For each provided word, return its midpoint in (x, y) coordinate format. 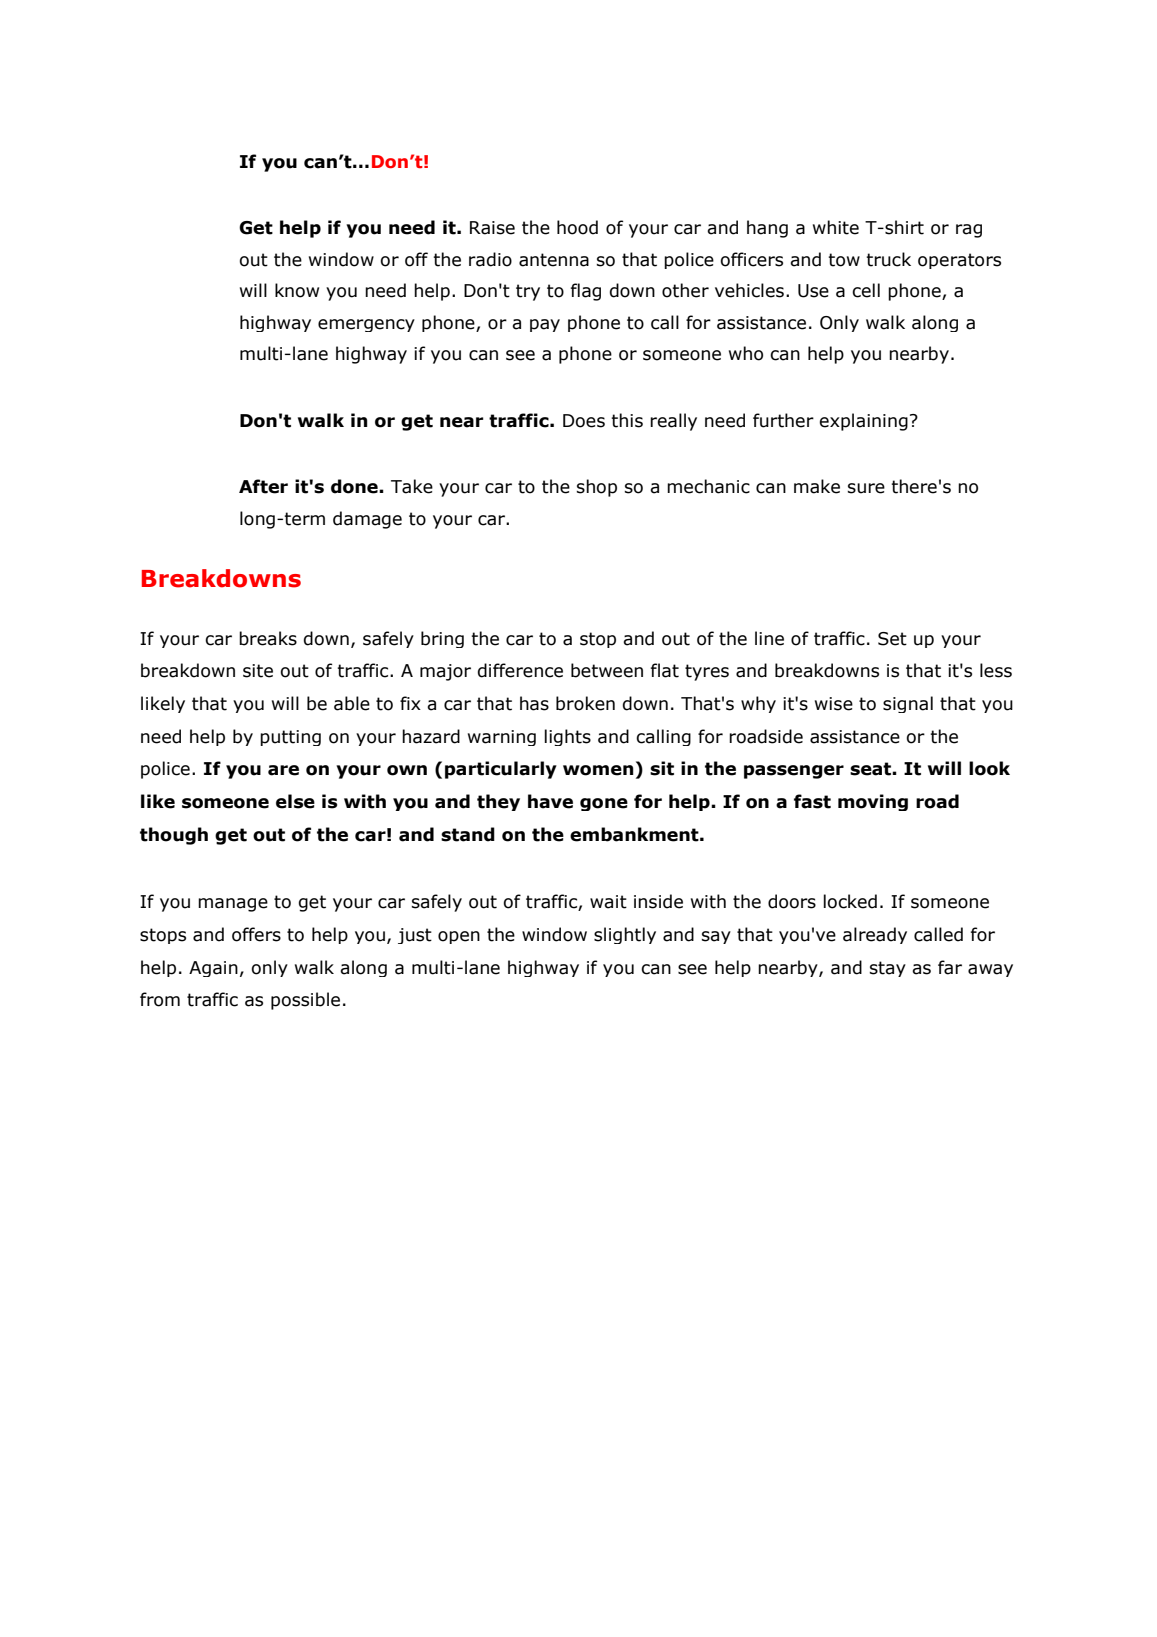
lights (567, 737)
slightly (625, 935)
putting (290, 738)
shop (597, 488)
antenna (554, 260)
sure (866, 488)
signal (908, 704)
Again (213, 969)
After (263, 486)
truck (888, 259)
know (297, 290)
